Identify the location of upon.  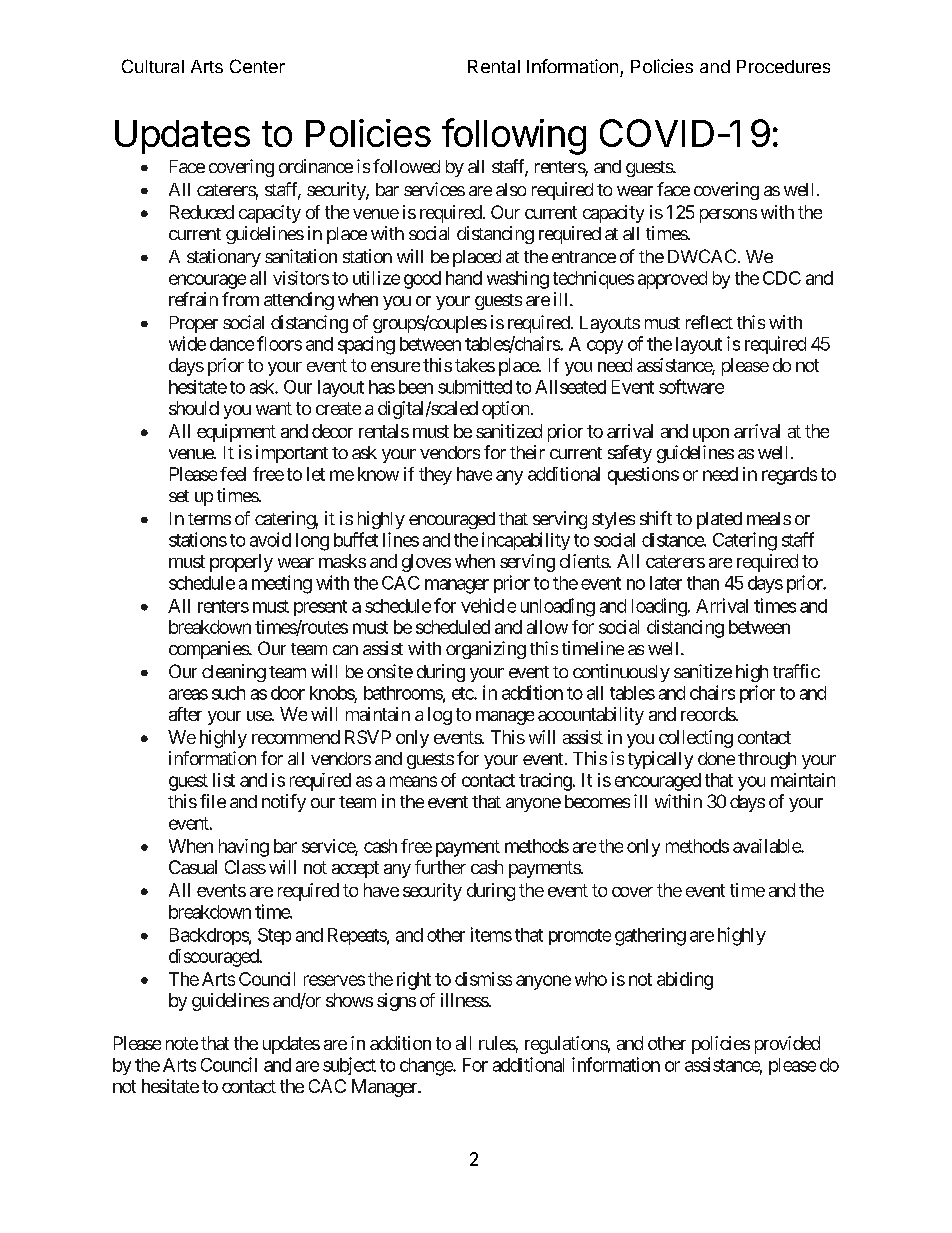
(711, 435).
